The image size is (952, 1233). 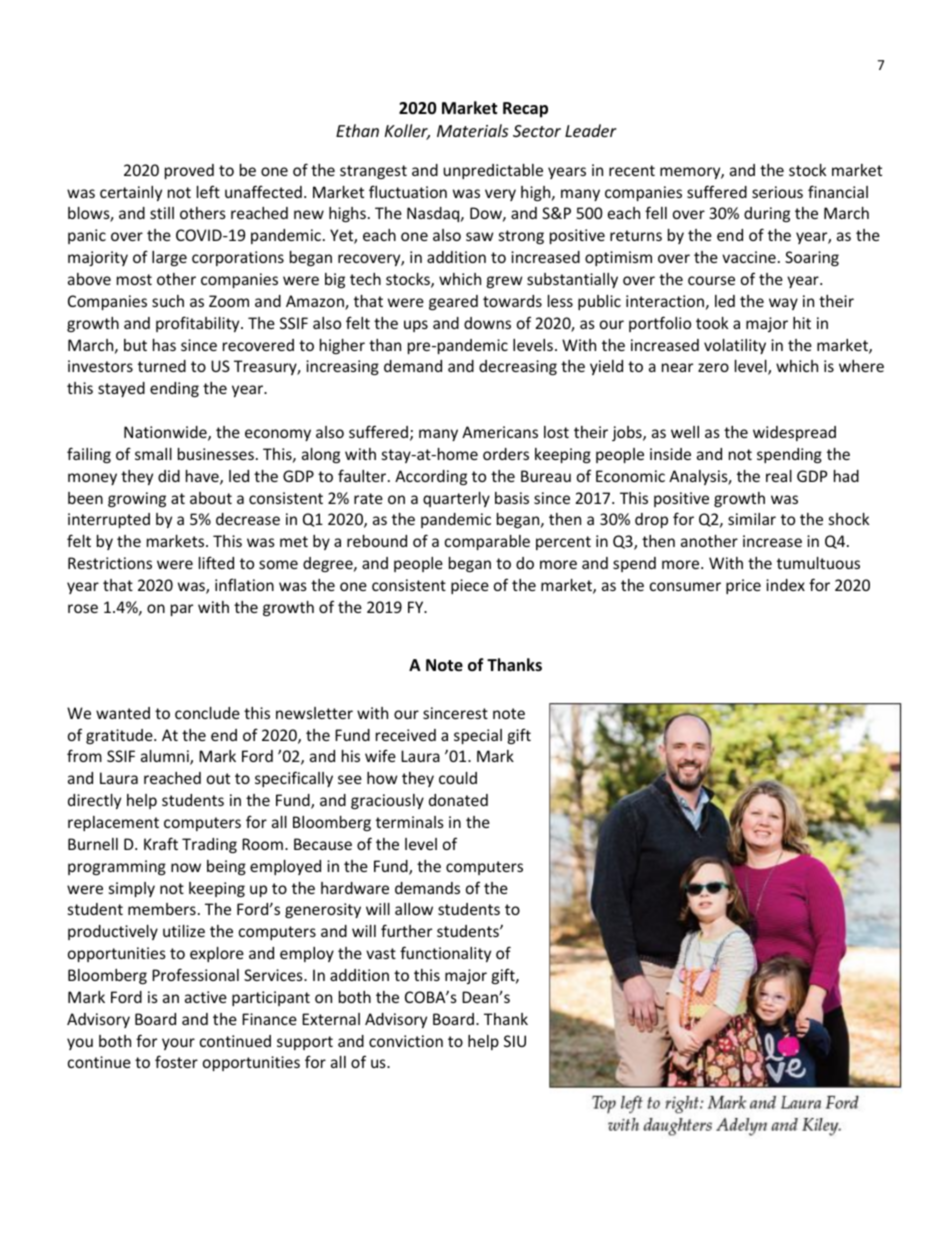 What do you see at coordinates (785, 585) in the screenshot?
I see `index` at bounding box center [785, 585].
